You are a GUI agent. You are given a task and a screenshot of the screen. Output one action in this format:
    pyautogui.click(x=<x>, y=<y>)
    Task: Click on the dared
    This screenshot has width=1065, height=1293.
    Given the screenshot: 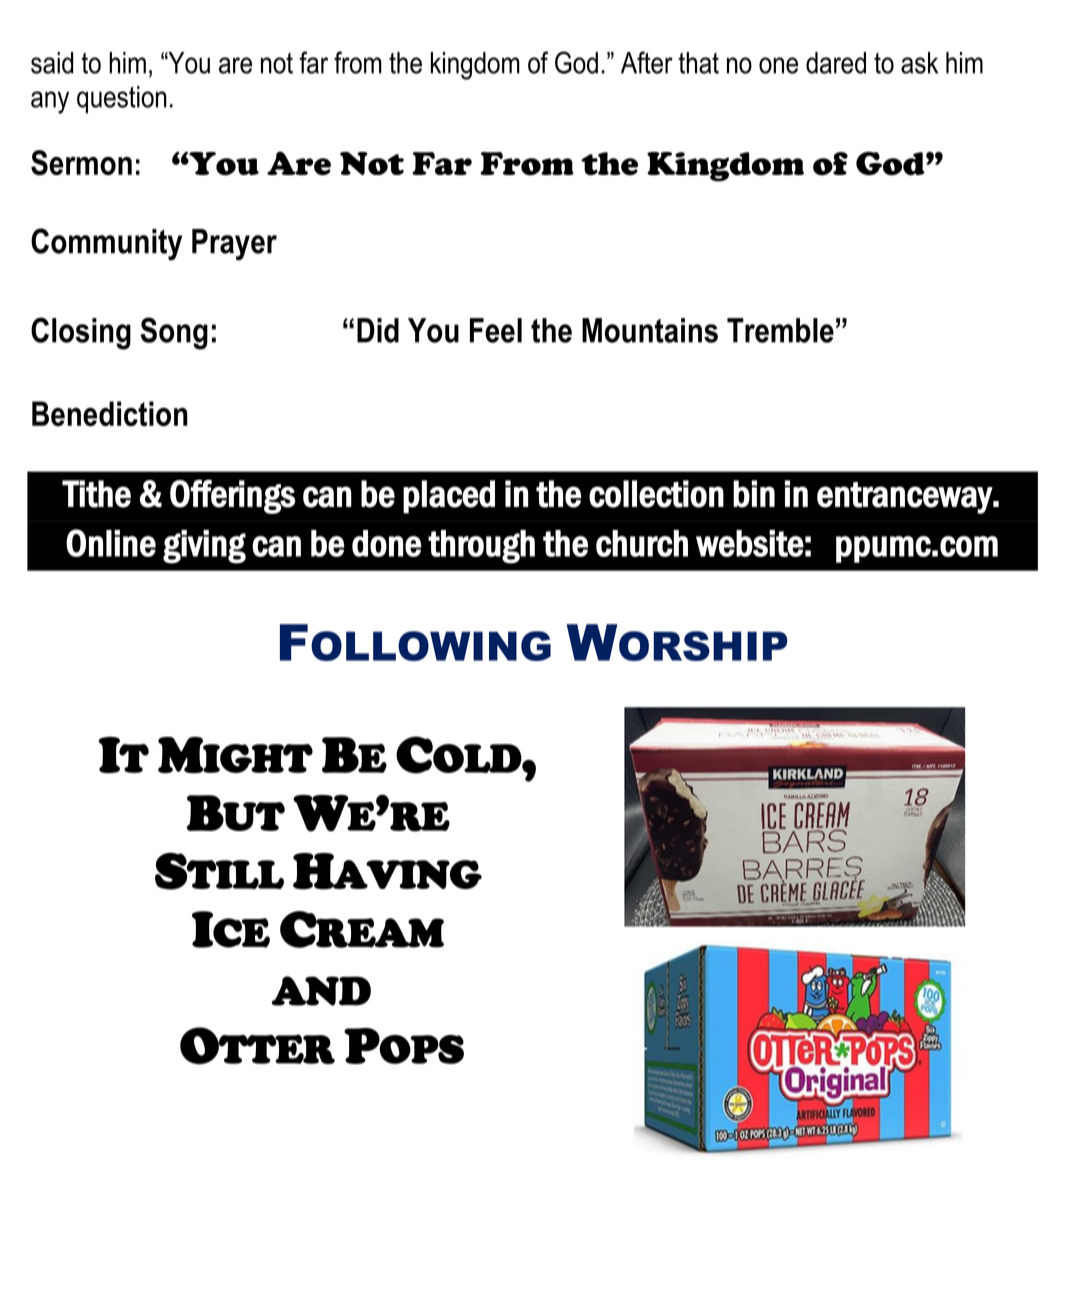 What is the action you would take?
    pyautogui.click(x=836, y=63)
